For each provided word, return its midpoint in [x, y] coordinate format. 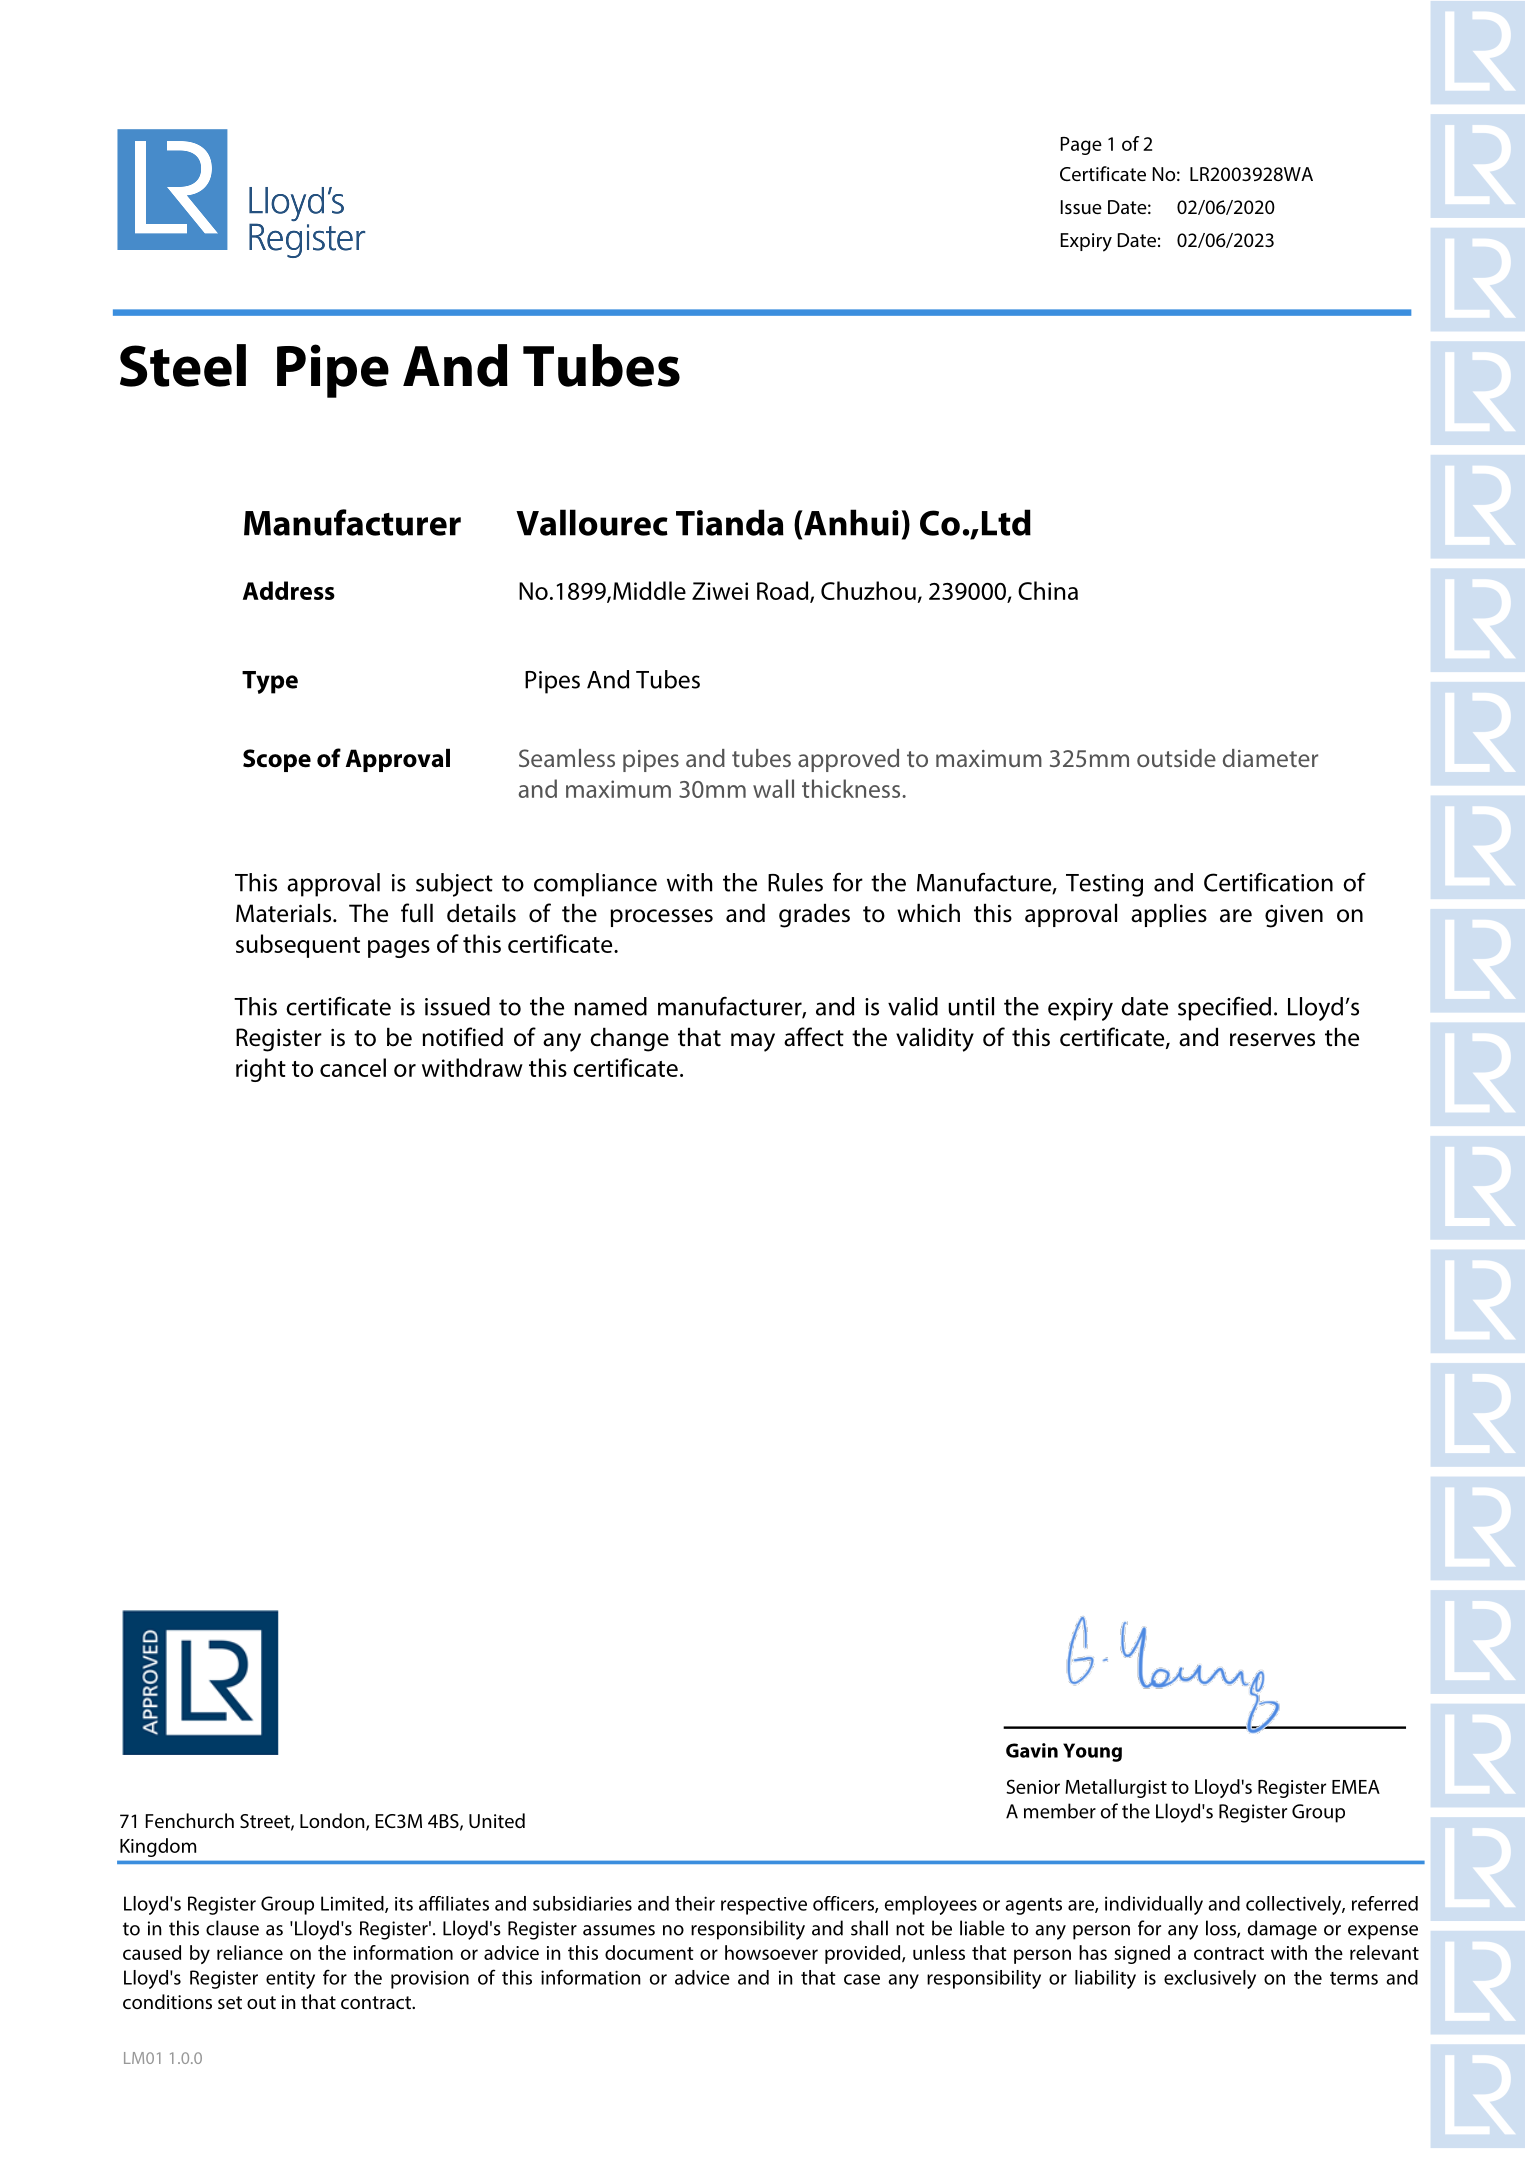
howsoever [771, 1952]
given [1294, 916]
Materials [285, 913]
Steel [183, 365]
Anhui [850, 522]
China [1048, 590]
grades [814, 915]
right [261, 1070]
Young [1092, 1752]
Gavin [1032, 1750]
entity [290, 1979]
